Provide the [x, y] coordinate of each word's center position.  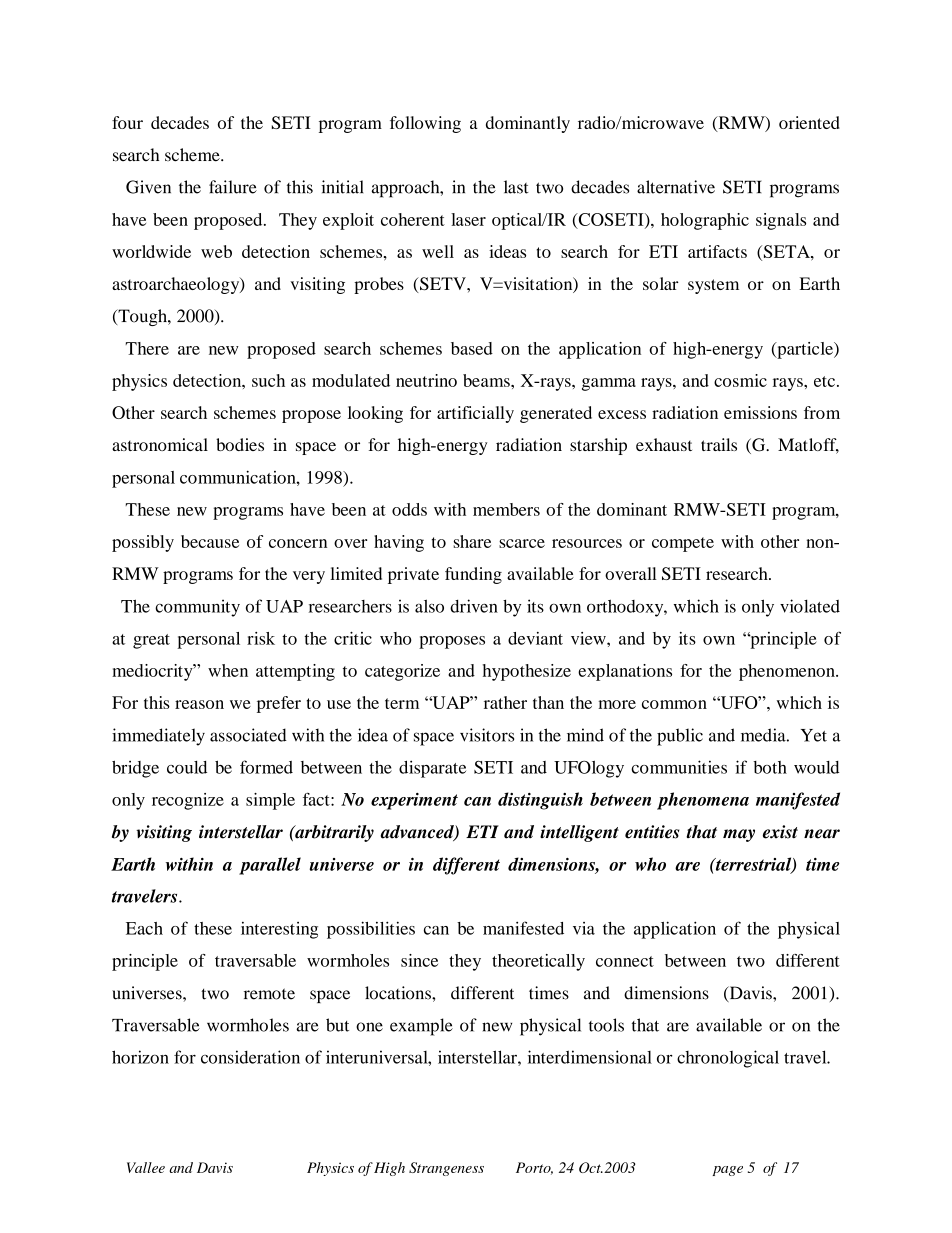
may [739, 835]
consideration [250, 1057]
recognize [188, 801]
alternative [676, 187]
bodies [240, 444]
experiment [414, 801]
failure [233, 187]
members [506, 509]
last [516, 187]
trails [719, 444]
